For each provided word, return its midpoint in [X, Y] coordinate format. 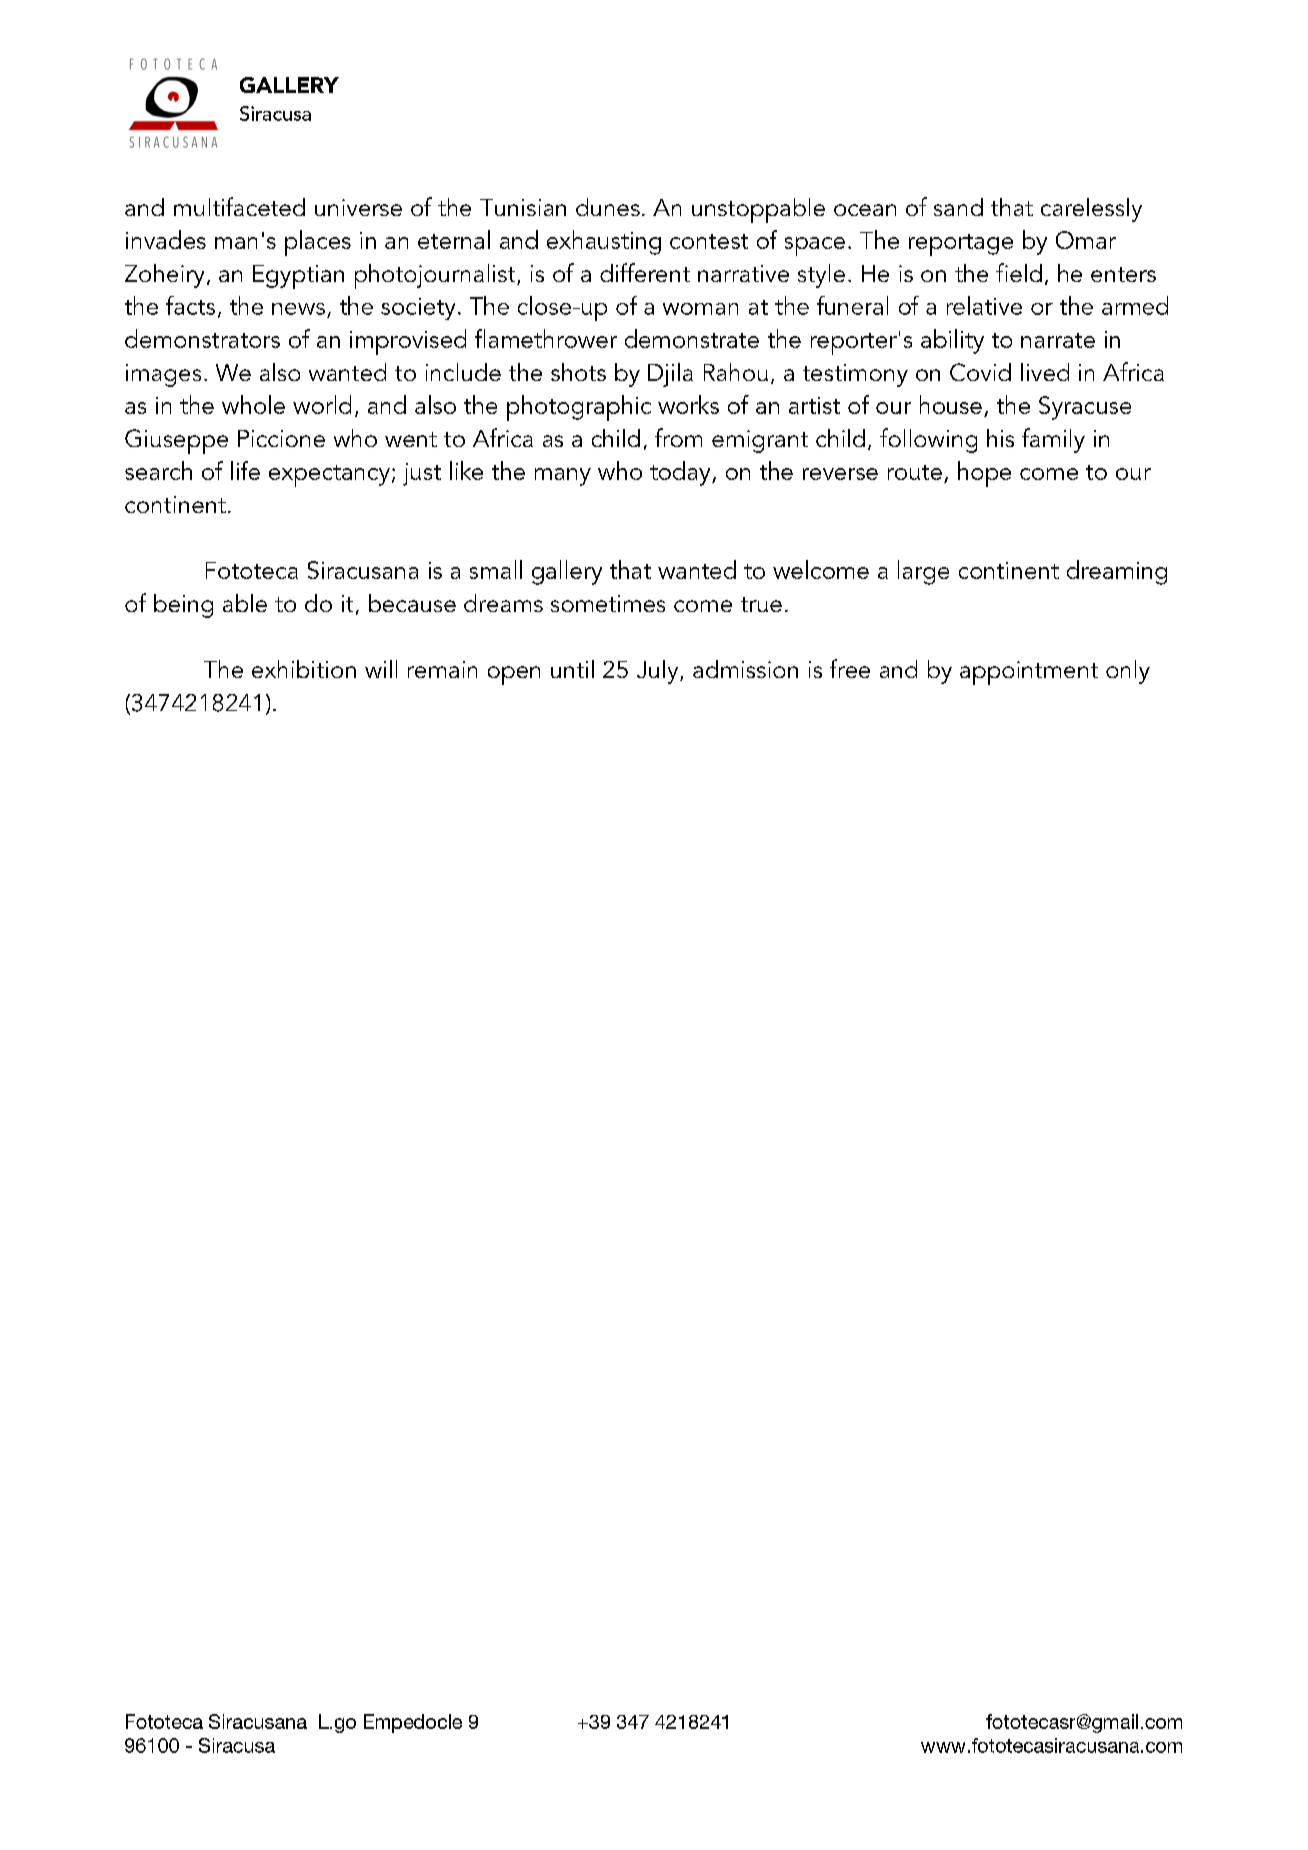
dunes [608, 207]
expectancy [329, 476]
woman [700, 309]
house [951, 404]
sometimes [608, 603]
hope [984, 474]
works [688, 404]
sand [958, 207]
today [681, 473]
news [298, 309]
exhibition [304, 669]
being [183, 606]
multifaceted [239, 206]
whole [253, 404]
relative [984, 305]
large [923, 572]
